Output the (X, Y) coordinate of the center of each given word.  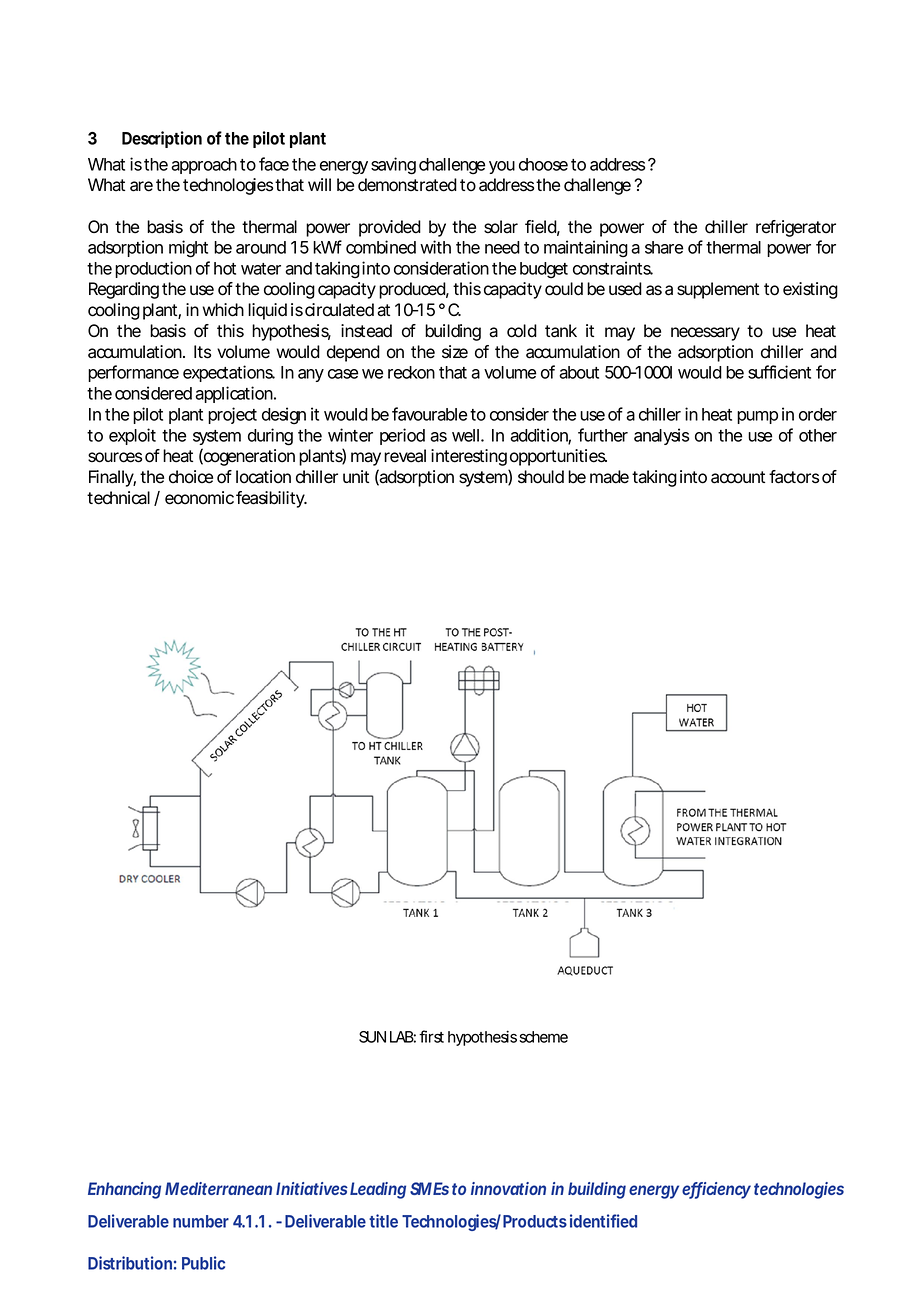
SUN (372, 1037)
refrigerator (796, 228)
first (431, 1036)
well (465, 435)
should (541, 477)
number (201, 1221)
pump (757, 417)
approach (204, 166)
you (502, 167)
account (738, 477)
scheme (543, 1037)
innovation (508, 1188)
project (232, 415)
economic (199, 498)
